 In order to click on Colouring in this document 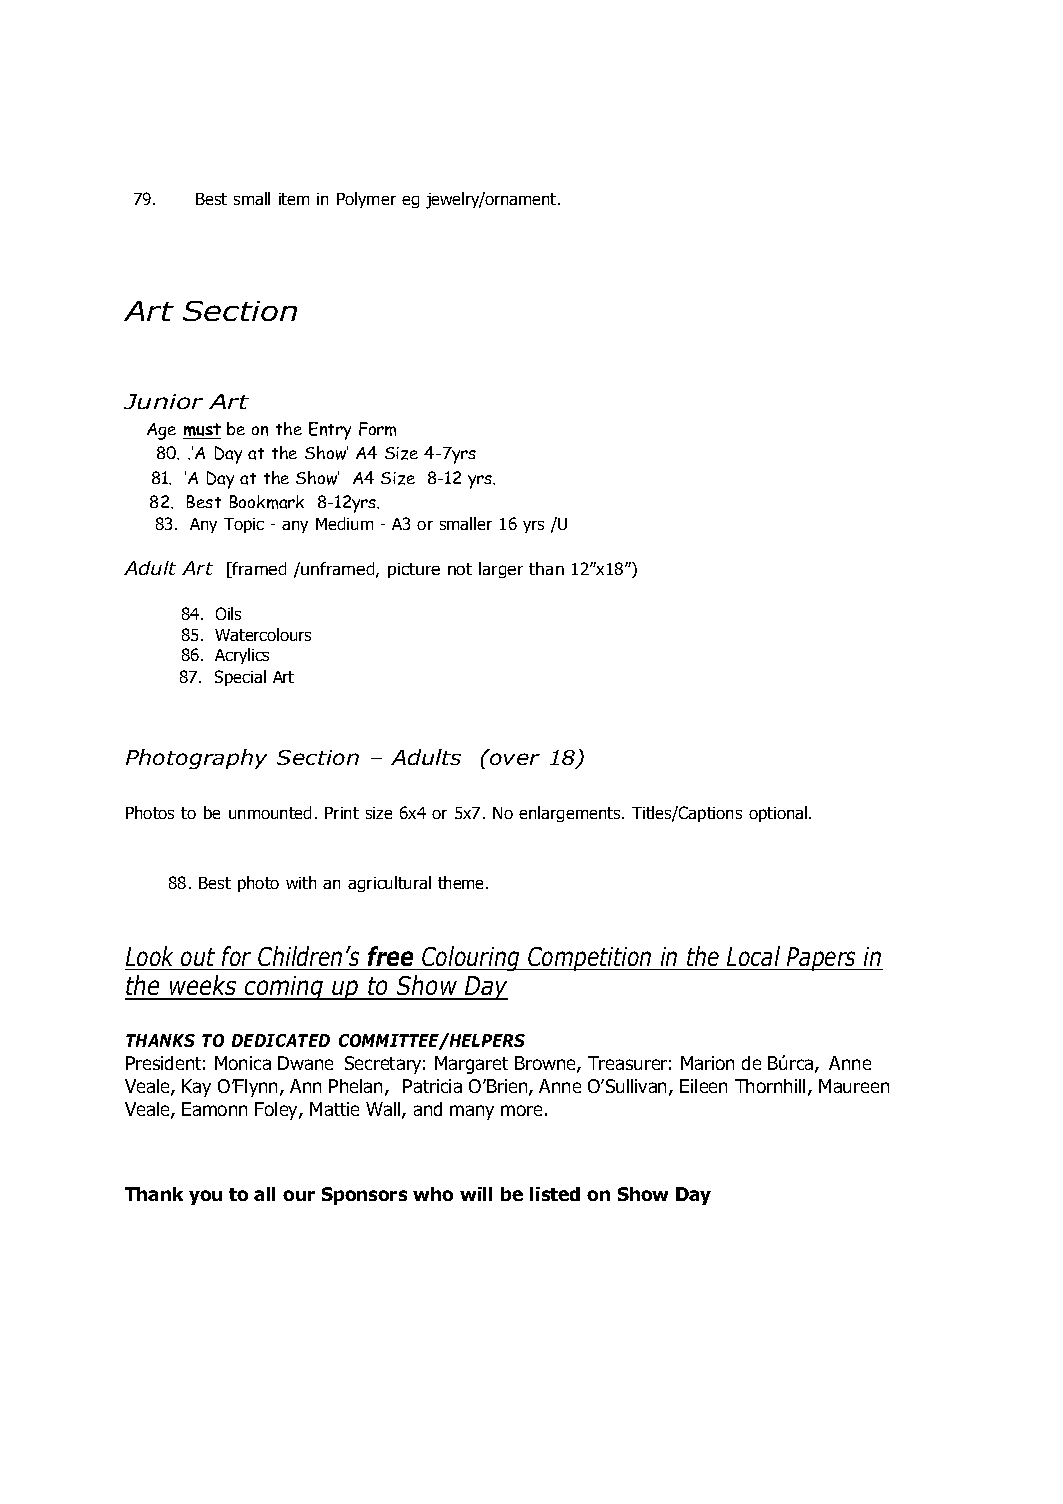, I will do `click(471, 958)`.
